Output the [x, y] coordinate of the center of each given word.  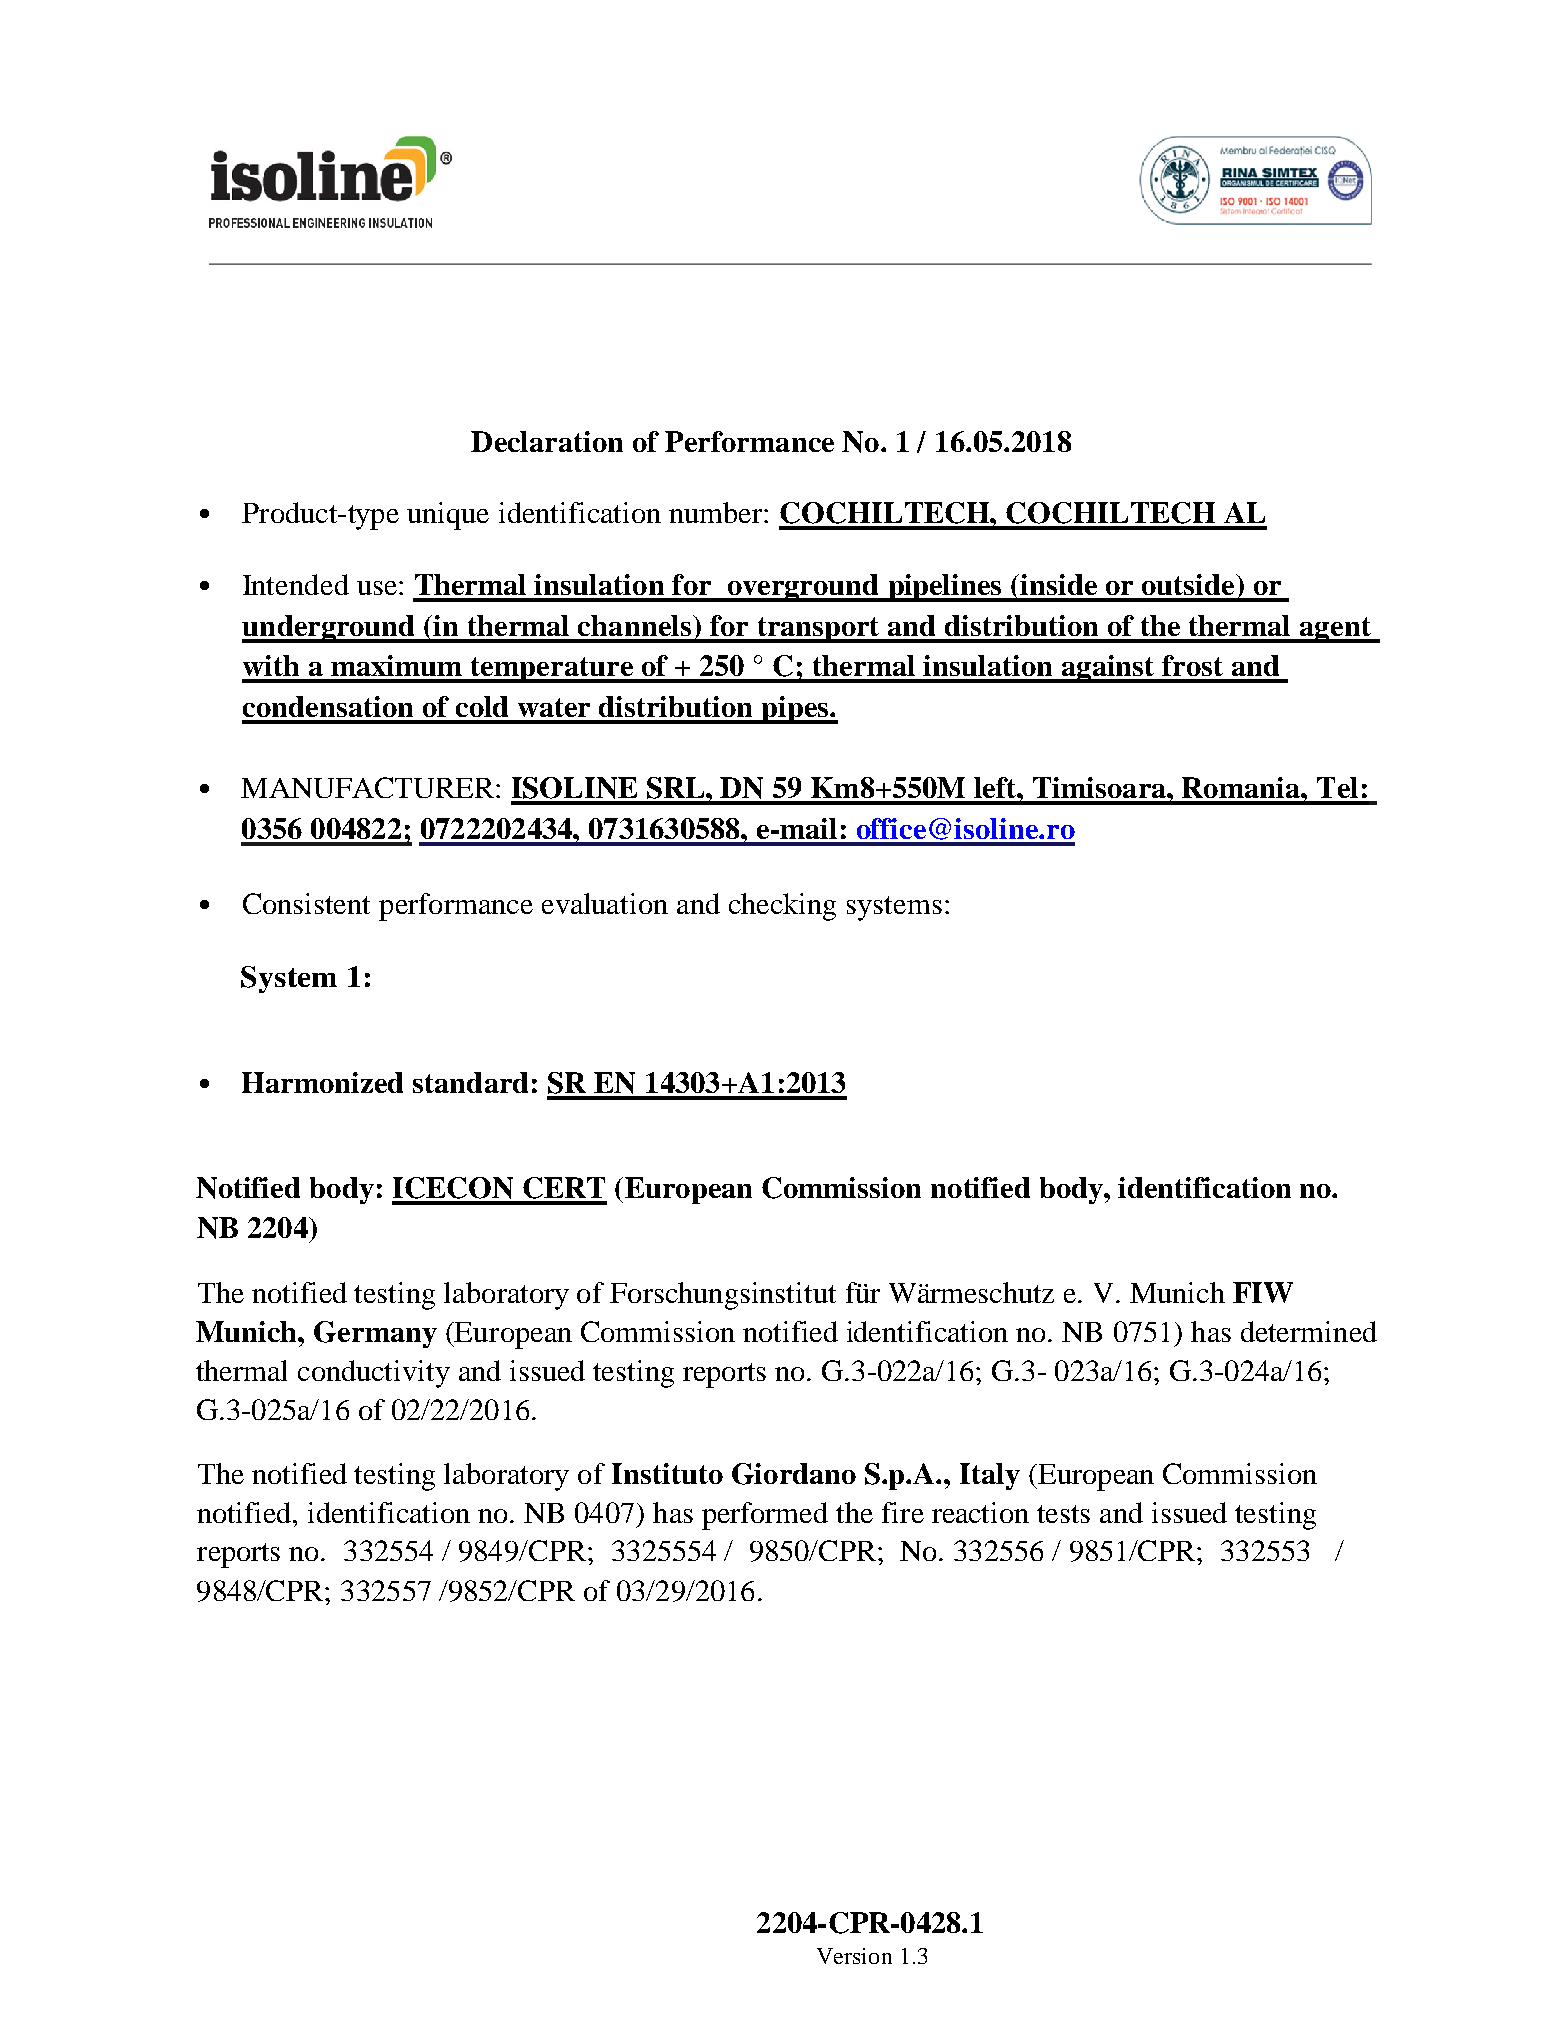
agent [1336, 630]
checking [782, 907]
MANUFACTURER [367, 787]
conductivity [374, 1374]
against [1108, 669]
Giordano [794, 1474]
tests [1063, 1514]
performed [765, 1516]
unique [448, 516]
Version [854, 1956]
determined [1309, 1331]
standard [470, 1082]
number [717, 512]
